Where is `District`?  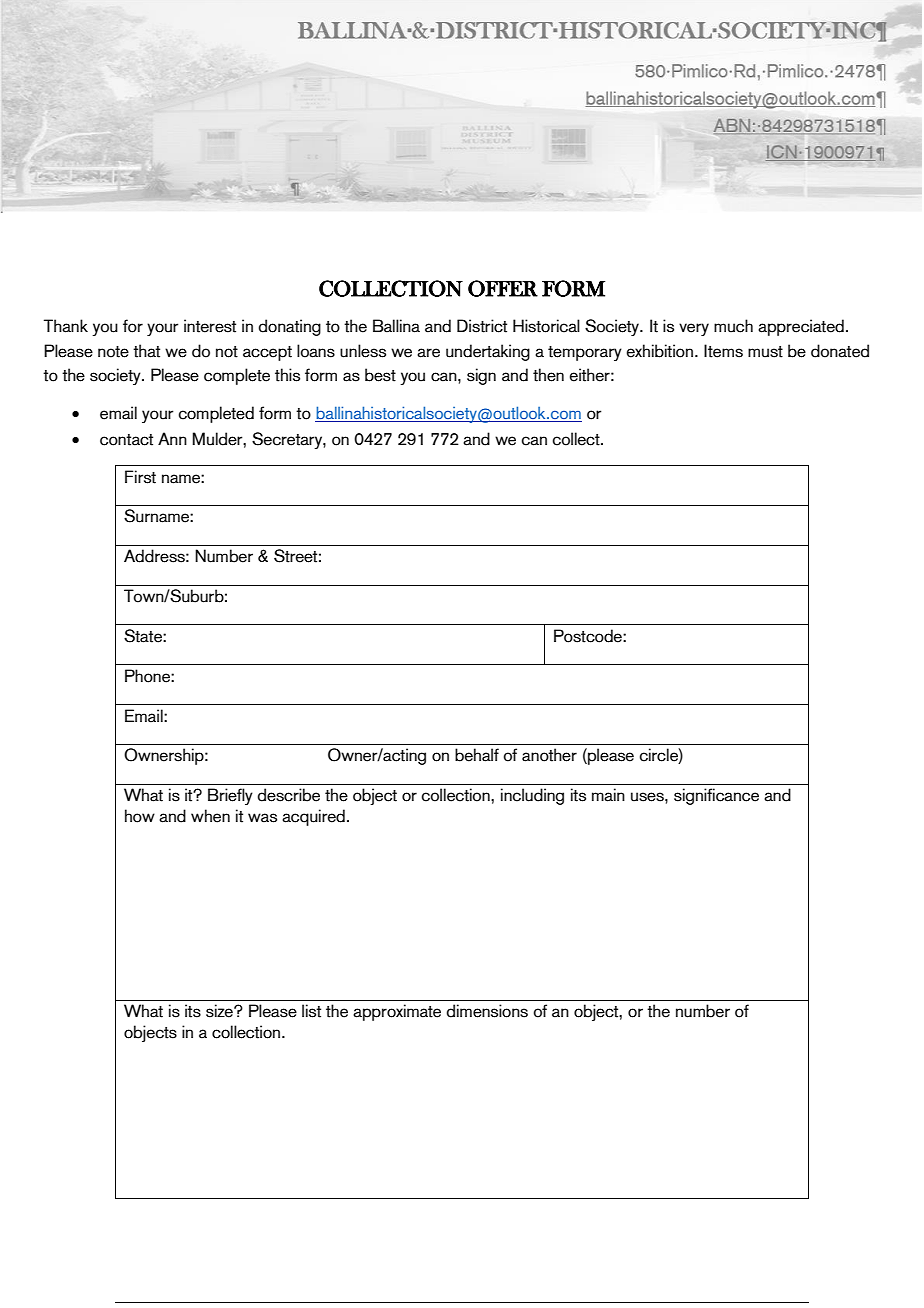
District is located at coordinates (482, 326).
